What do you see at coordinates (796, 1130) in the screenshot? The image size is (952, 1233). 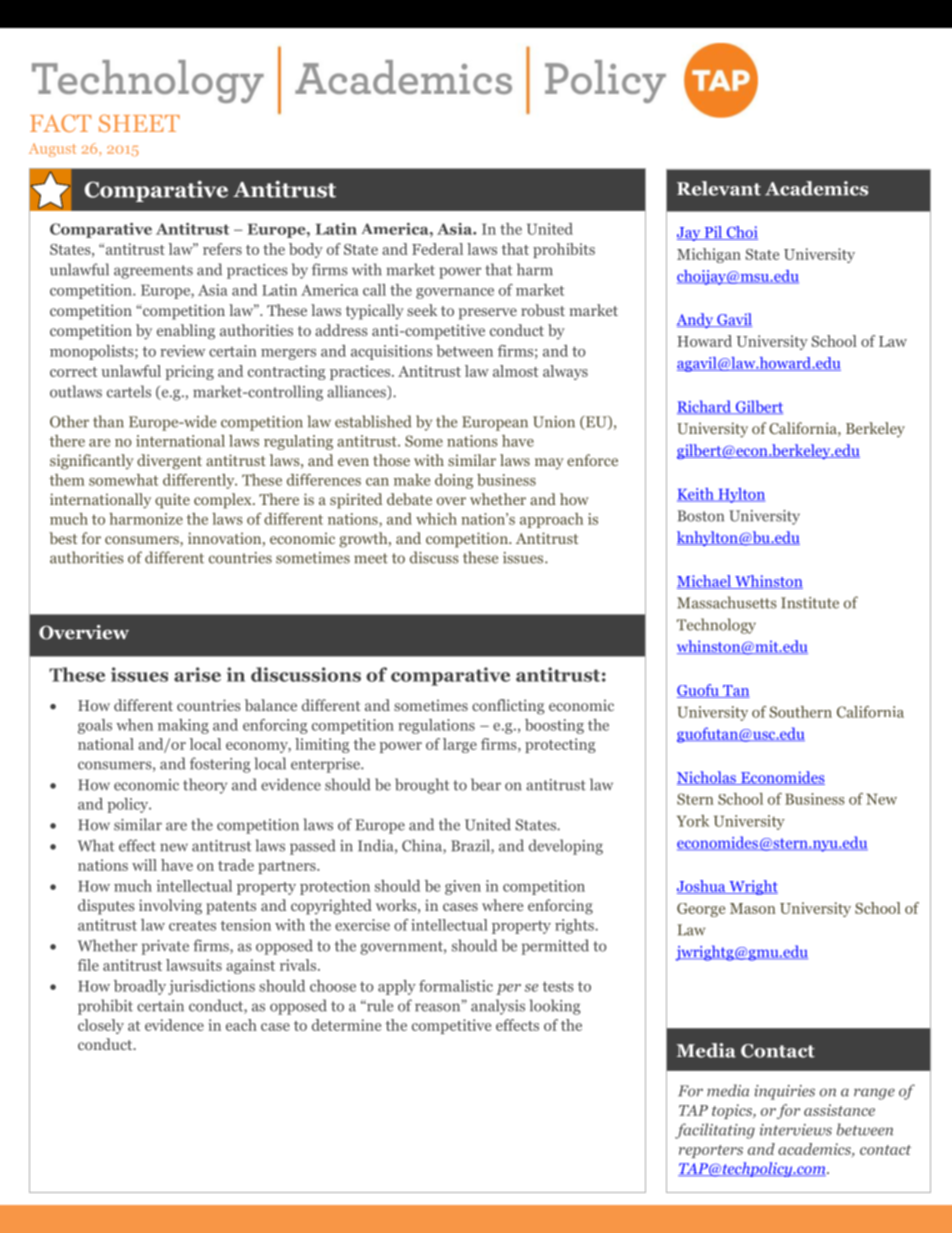 I see `interviews` at bounding box center [796, 1130].
